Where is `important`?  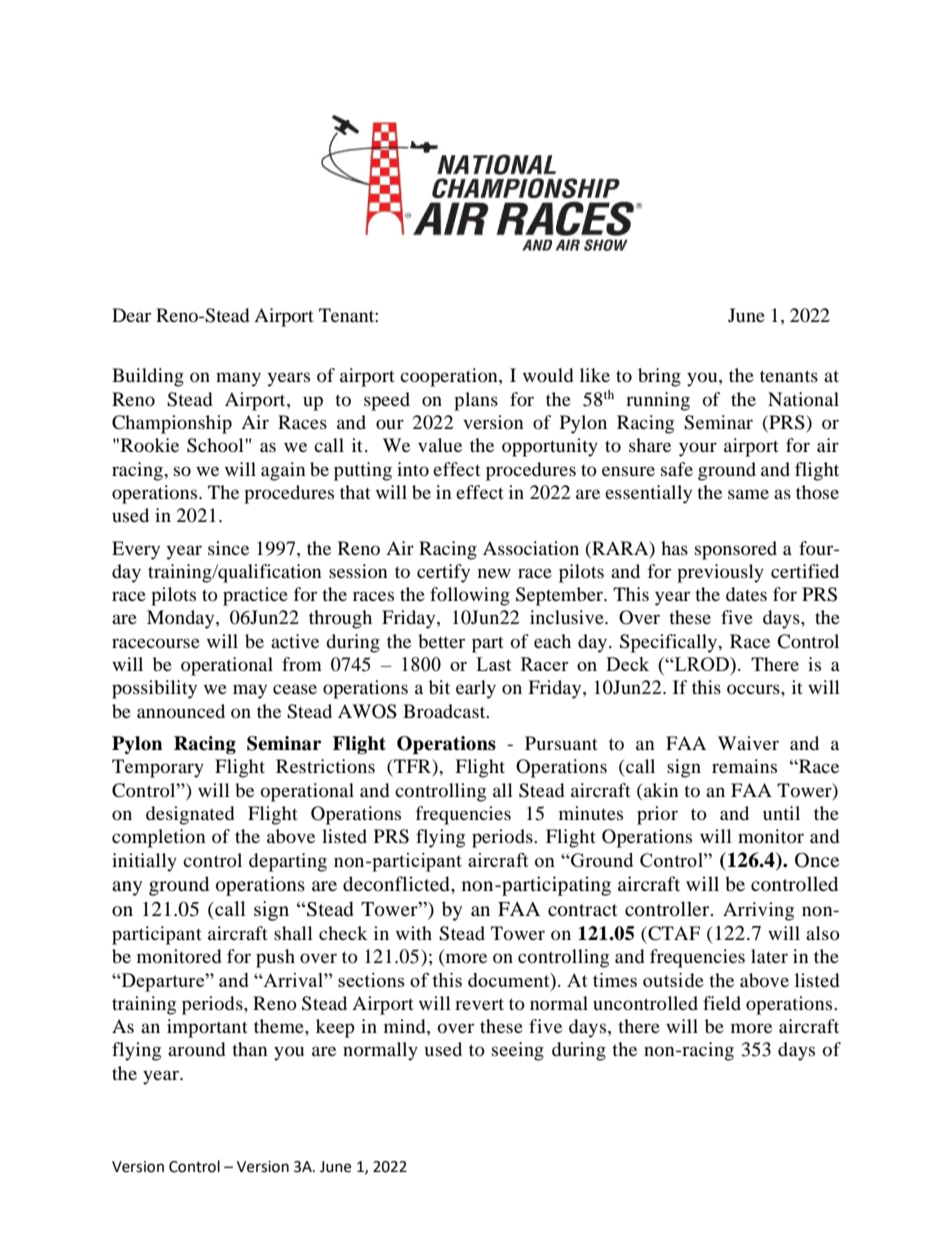
important is located at coordinates (207, 1028).
